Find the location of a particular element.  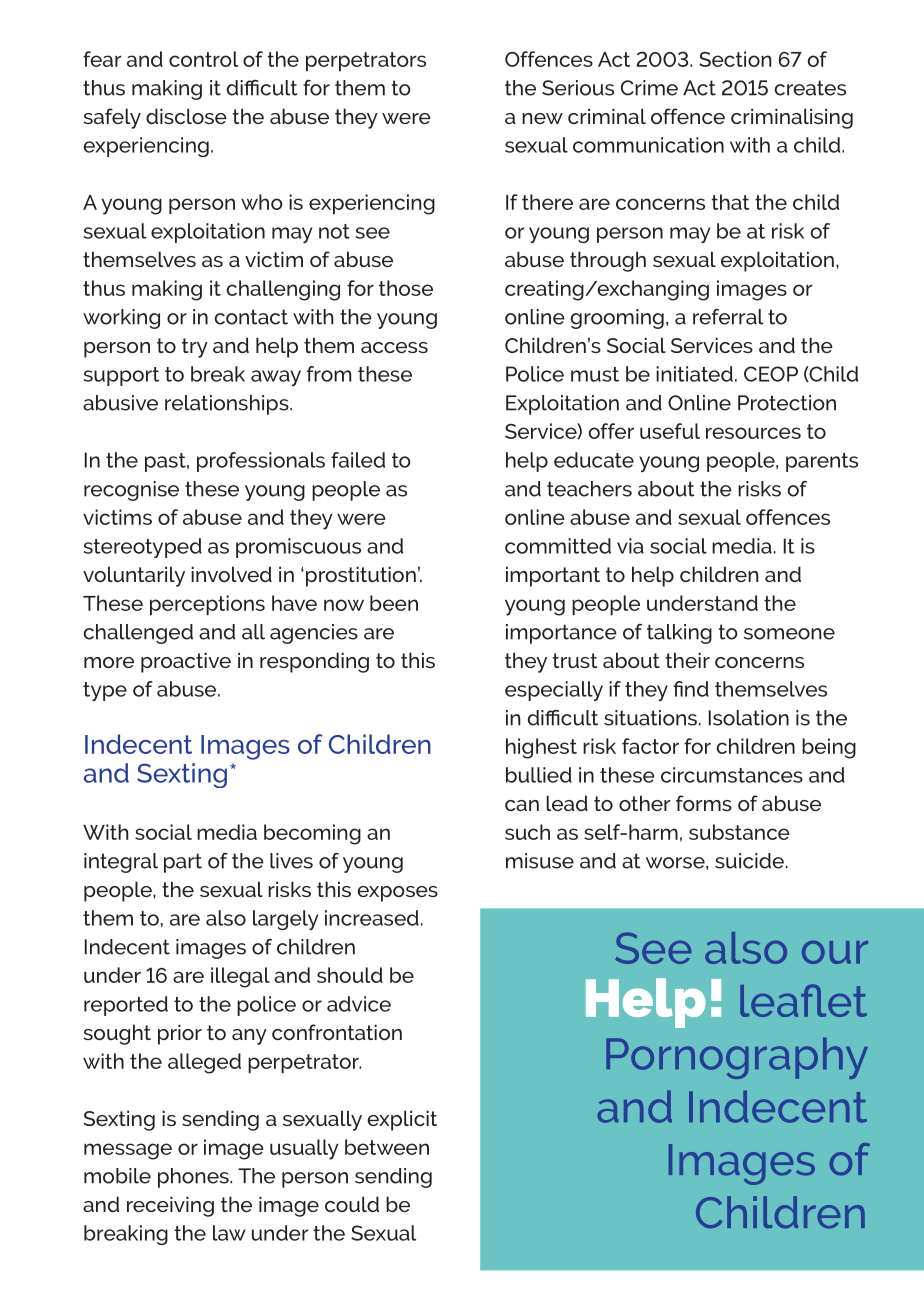

new is located at coordinates (542, 118).
